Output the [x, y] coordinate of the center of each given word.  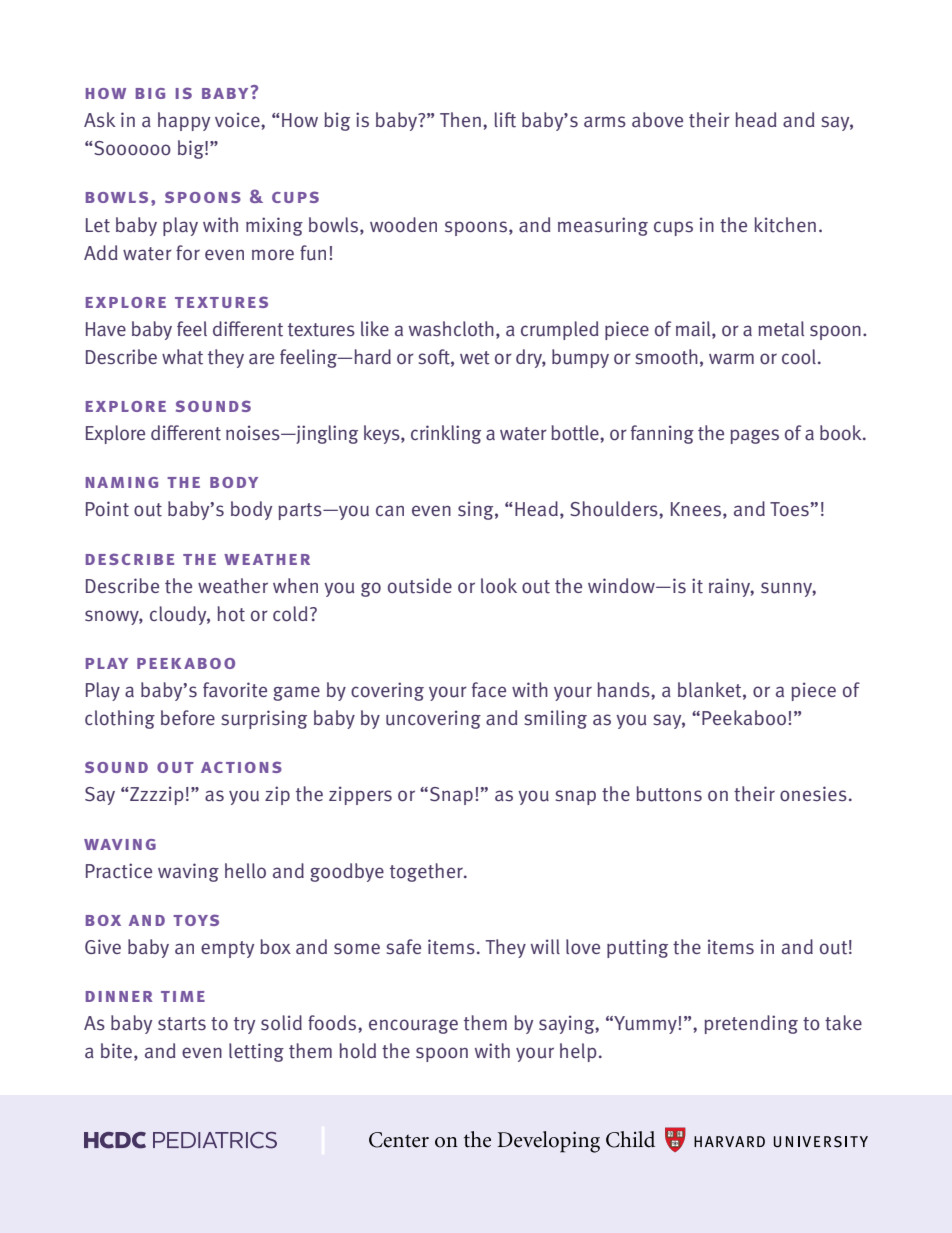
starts [182, 1024]
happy [184, 121]
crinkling [446, 434]
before [188, 717]
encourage [413, 1026]
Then [460, 119]
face [489, 689]
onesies [813, 794]
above [657, 120]
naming [122, 482]
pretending [751, 1024]
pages [754, 436]
